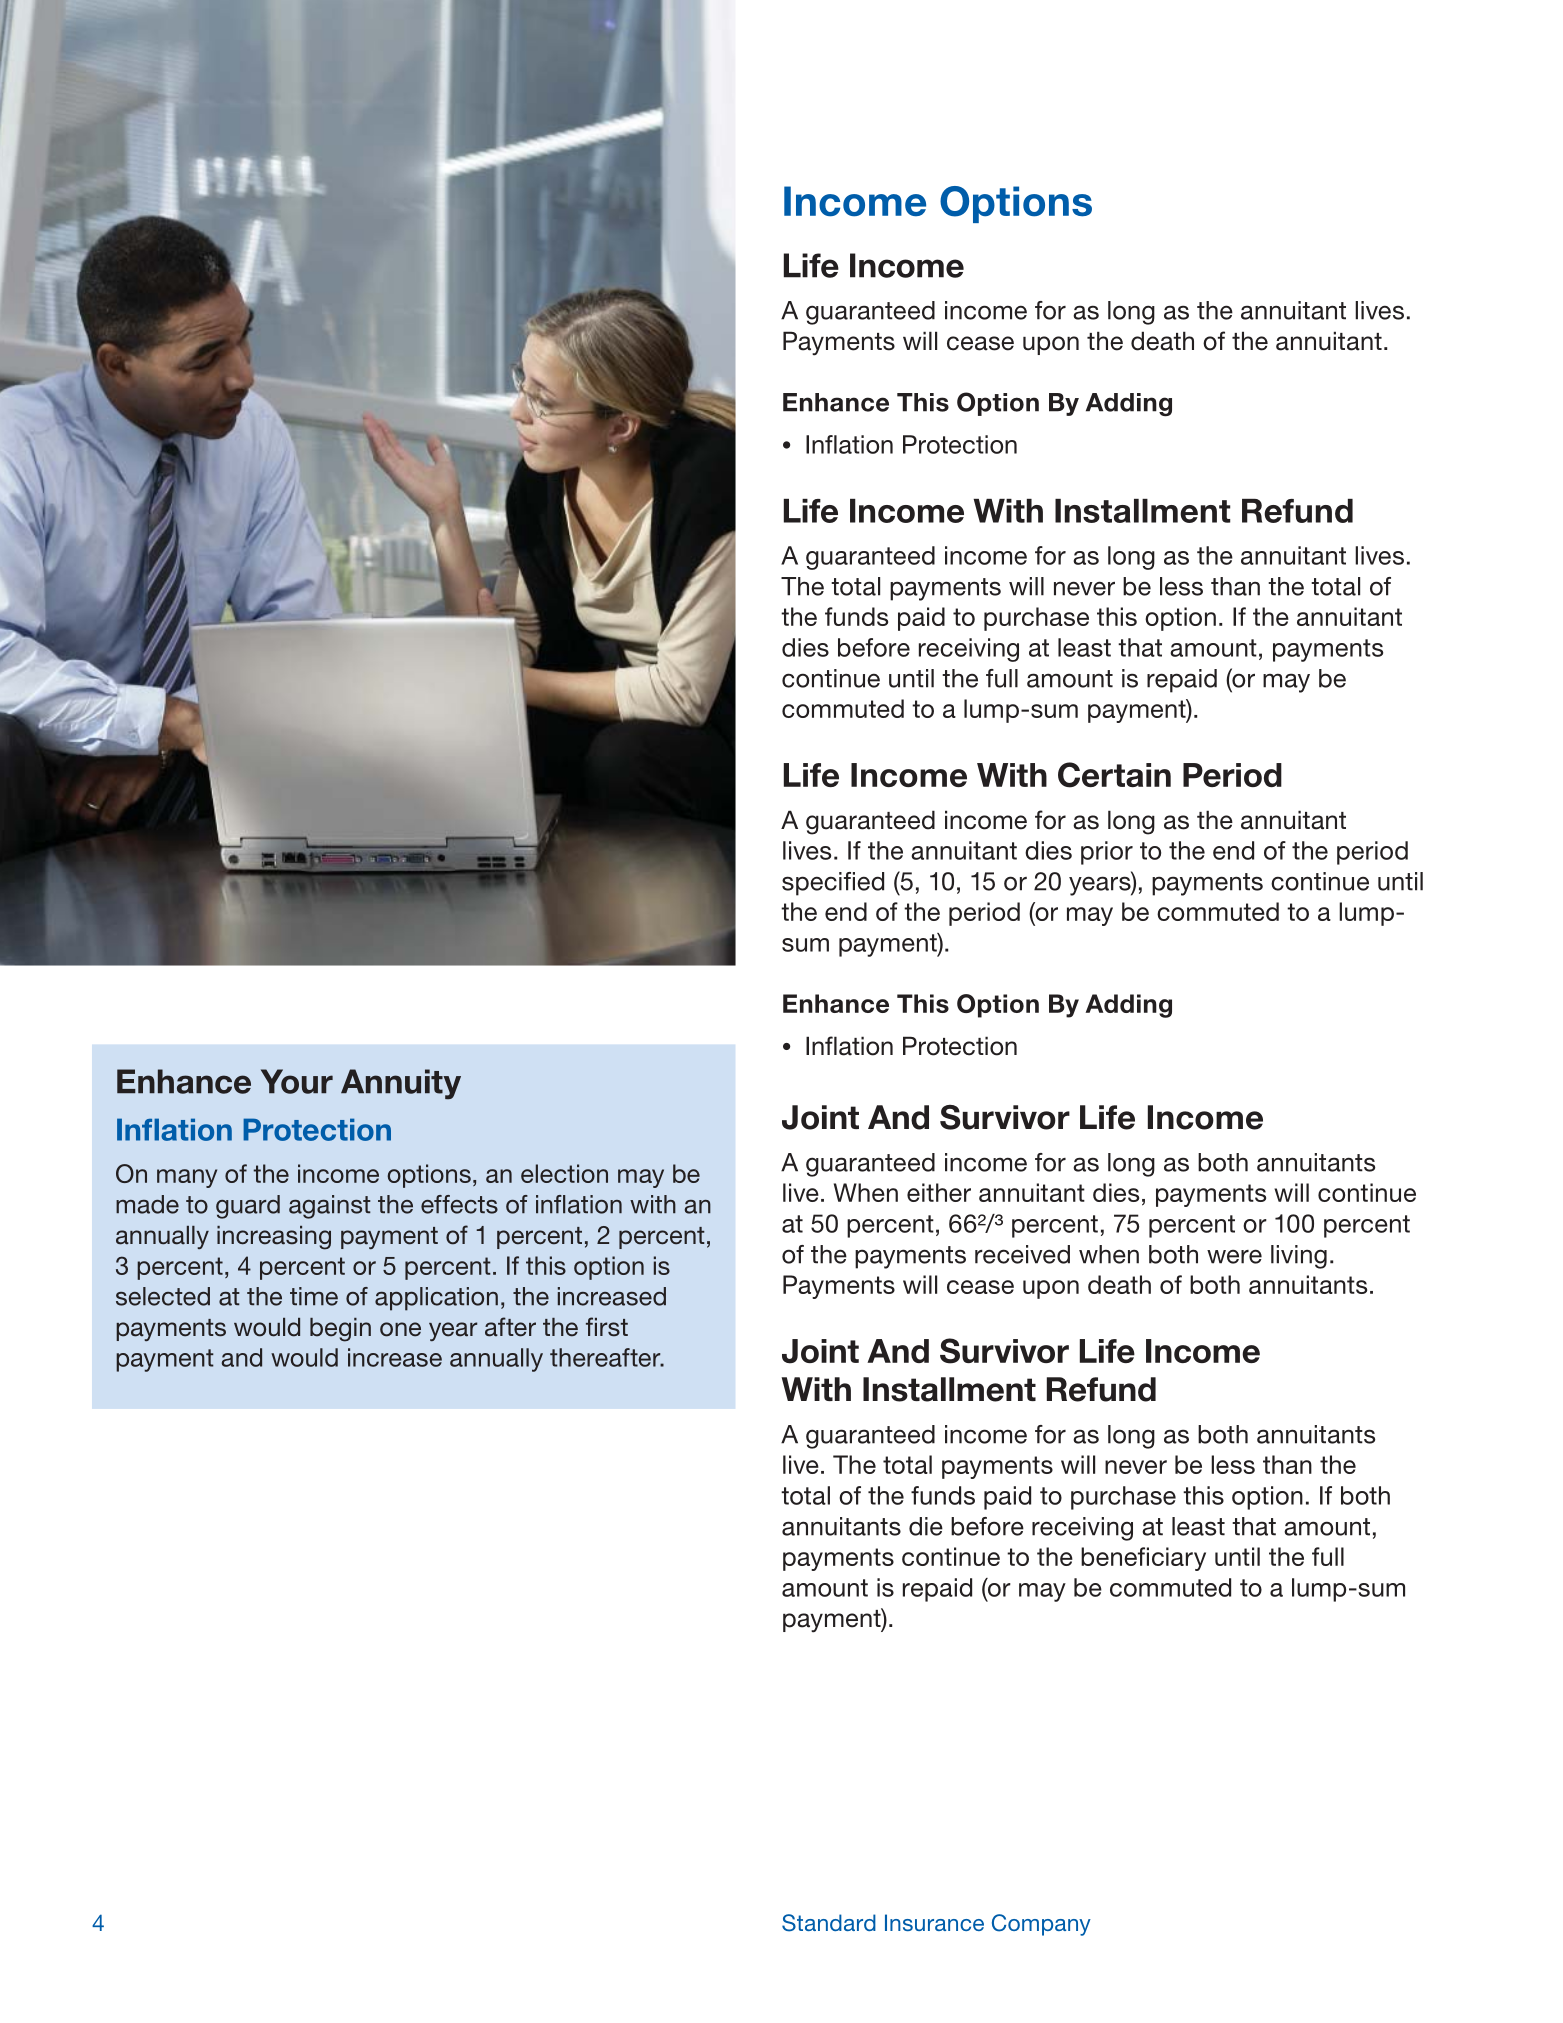 Image resolution: width=1563 pixels, height=2023 pixels. I want to click on Your, so click(297, 1081).
